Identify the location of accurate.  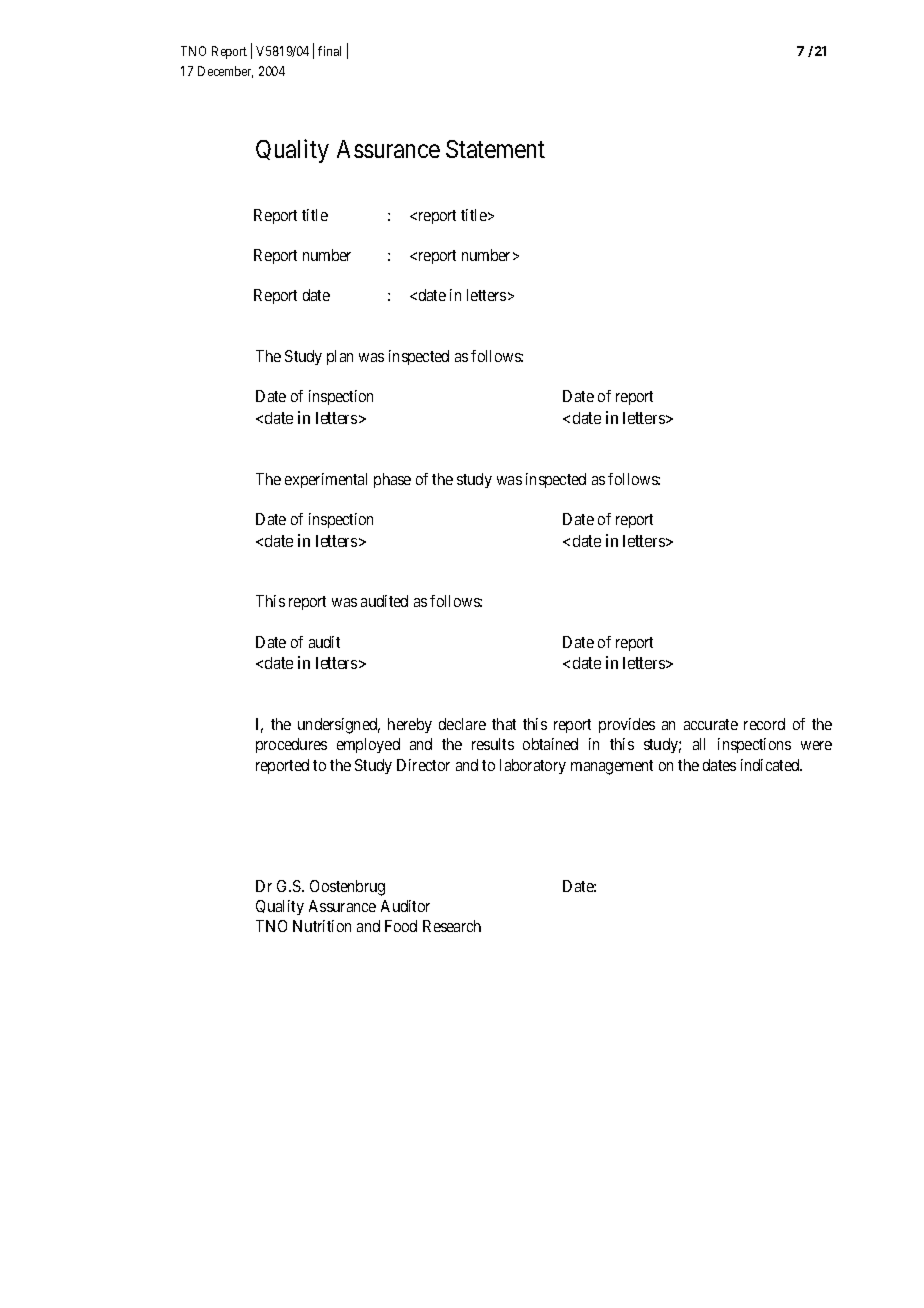
(711, 724).
